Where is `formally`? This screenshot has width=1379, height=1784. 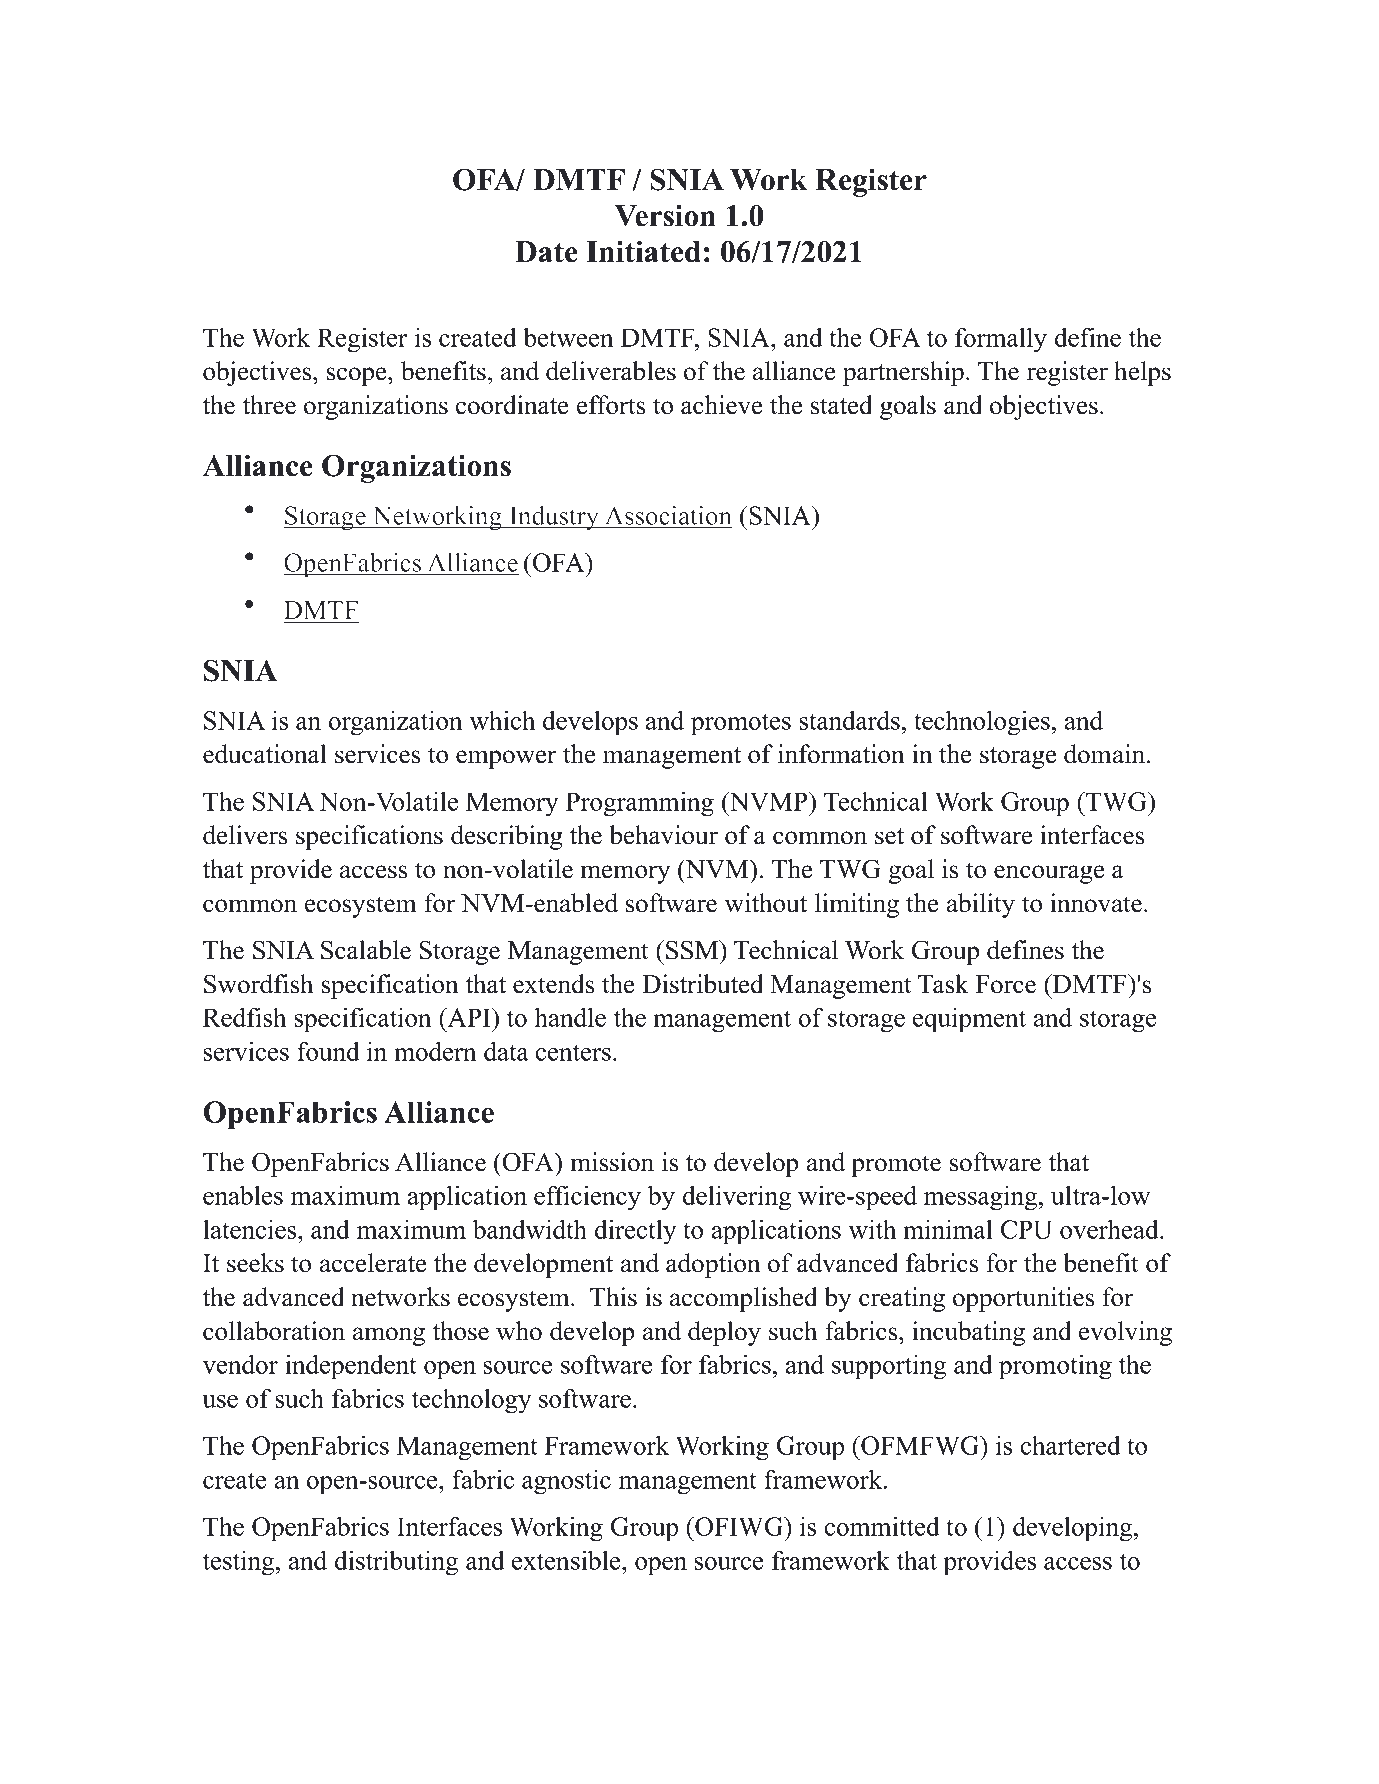 formally is located at coordinates (1001, 340).
